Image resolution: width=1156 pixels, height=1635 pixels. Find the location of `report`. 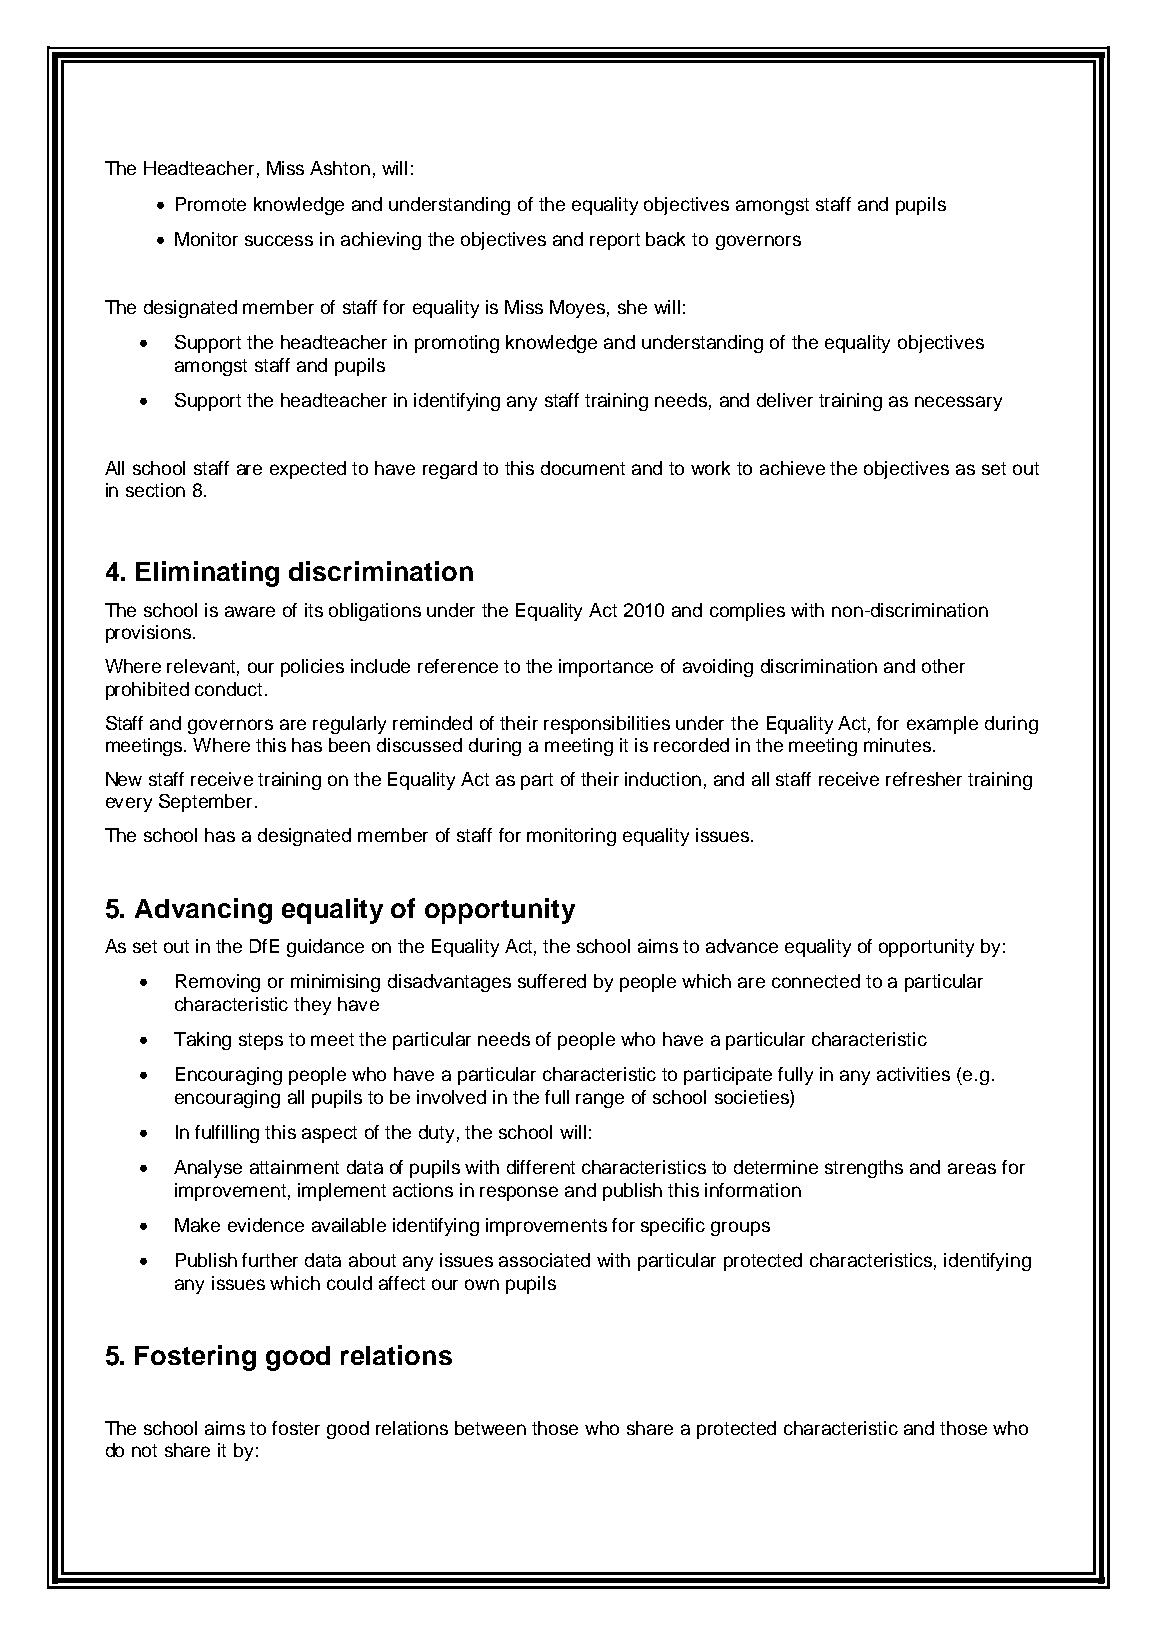

report is located at coordinates (615, 241).
